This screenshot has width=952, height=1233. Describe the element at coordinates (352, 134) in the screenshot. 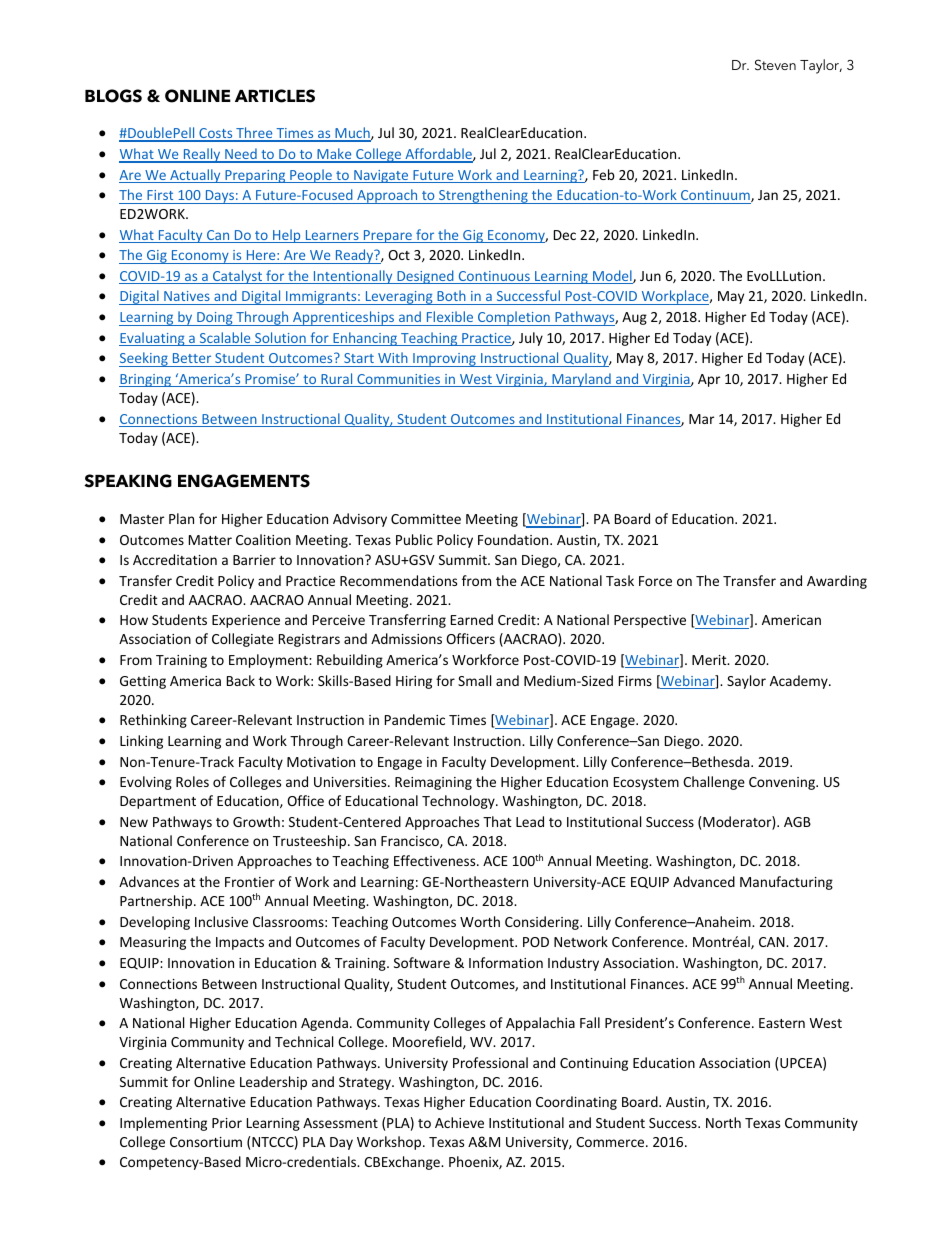

I see `Much` at that location.
